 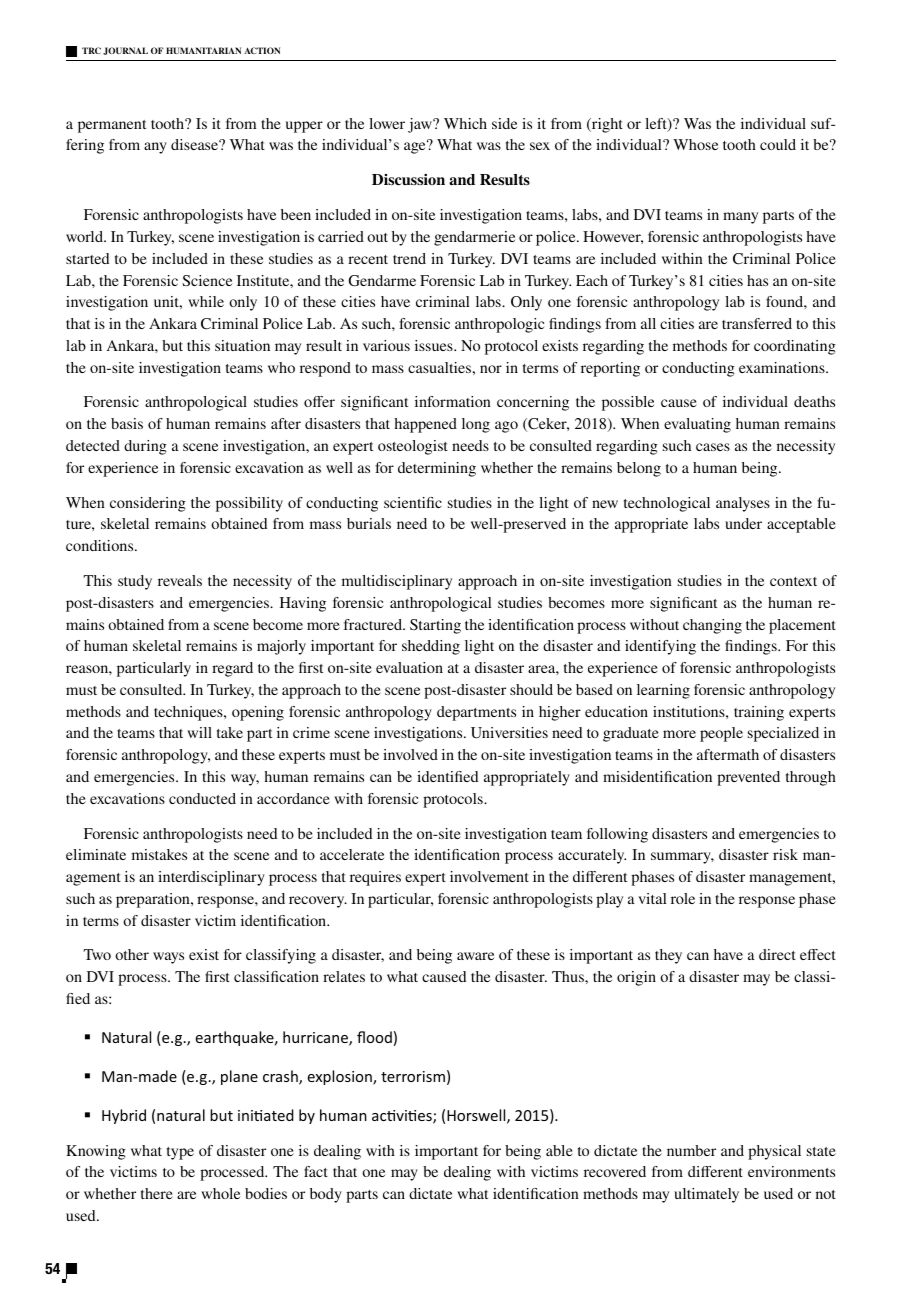 What do you see at coordinates (774, 1152) in the screenshot?
I see `physical` at bounding box center [774, 1152].
